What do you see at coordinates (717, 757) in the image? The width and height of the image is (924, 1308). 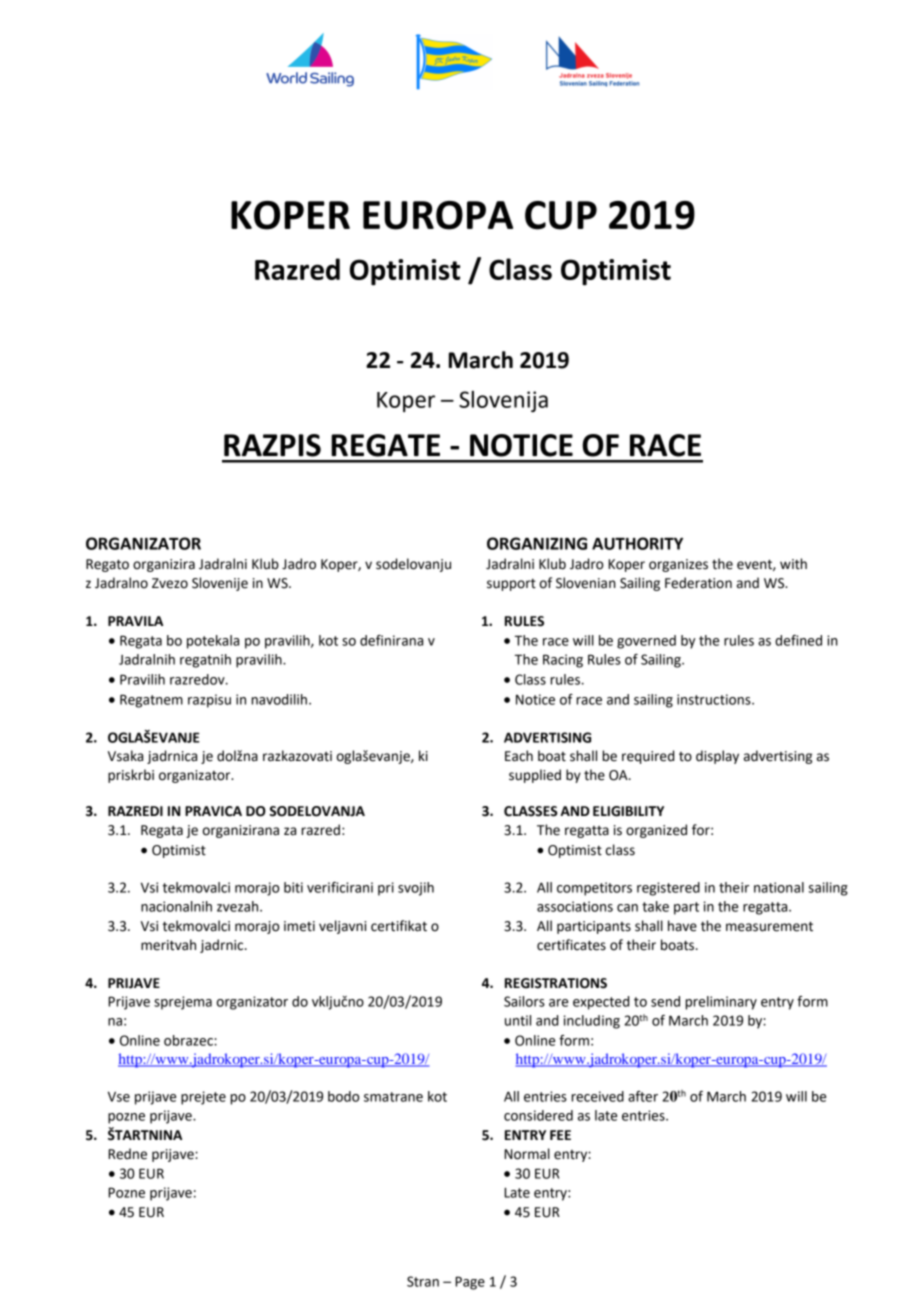 I see `display` at bounding box center [717, 757].
